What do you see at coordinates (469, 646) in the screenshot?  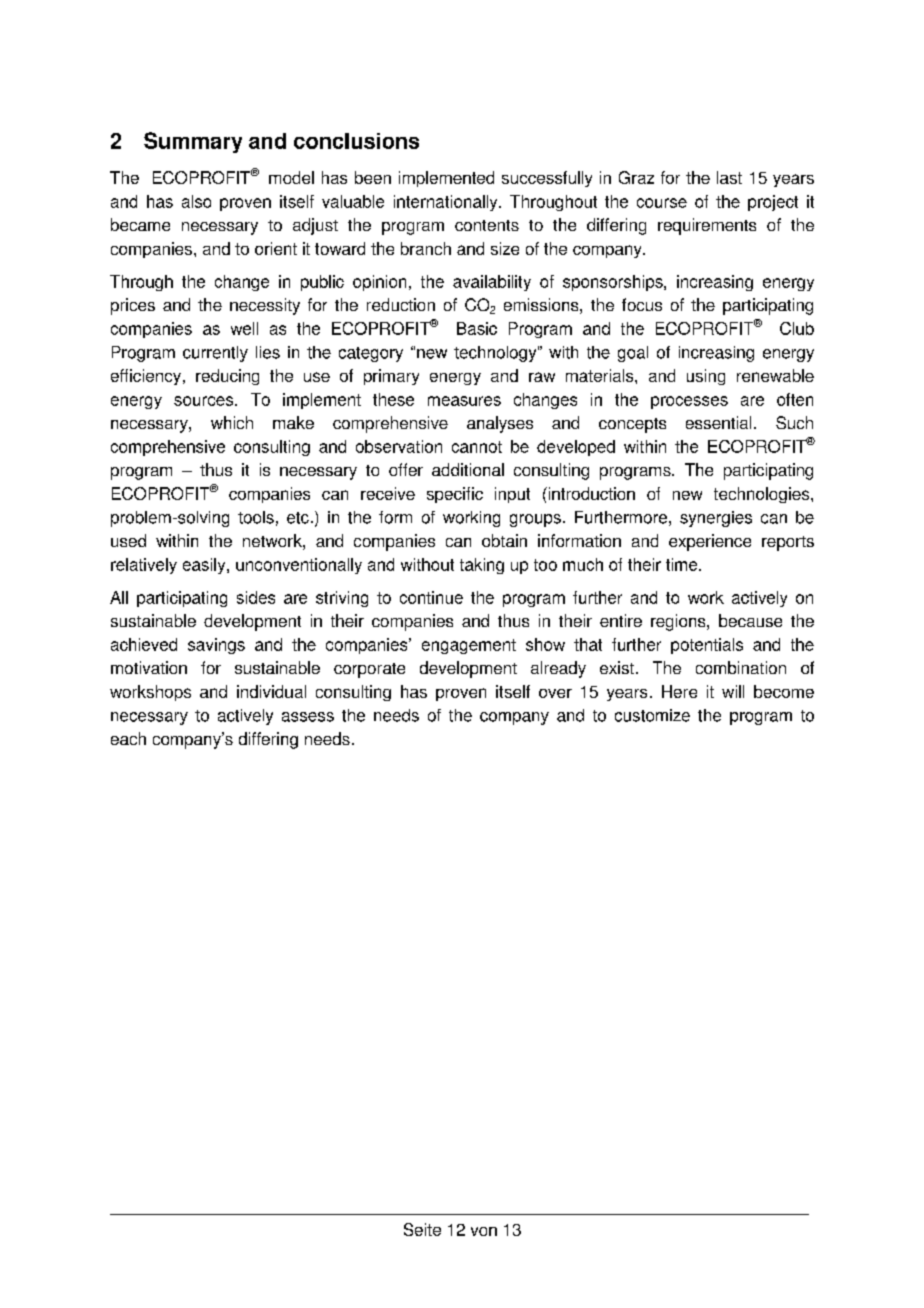 I see `engagement` at bounding box center [469, 646].
